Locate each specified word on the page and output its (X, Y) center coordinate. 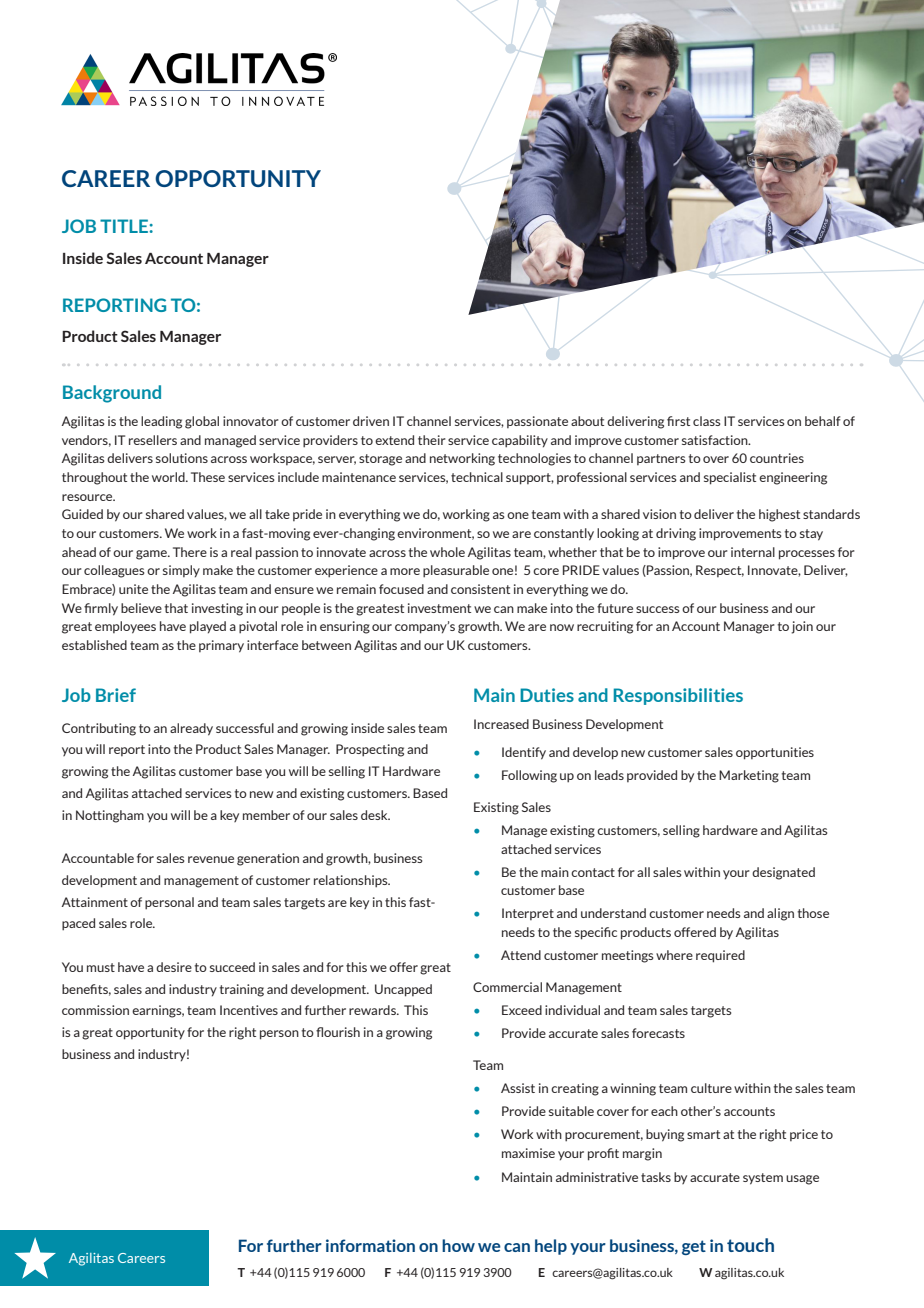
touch (750, 1245)
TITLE (125, 226)
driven (371, 421)
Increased (501, 724)
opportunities (775, 753)
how (458, 1245)
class (706, 421)
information (370, 1245)
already (191, 729)
